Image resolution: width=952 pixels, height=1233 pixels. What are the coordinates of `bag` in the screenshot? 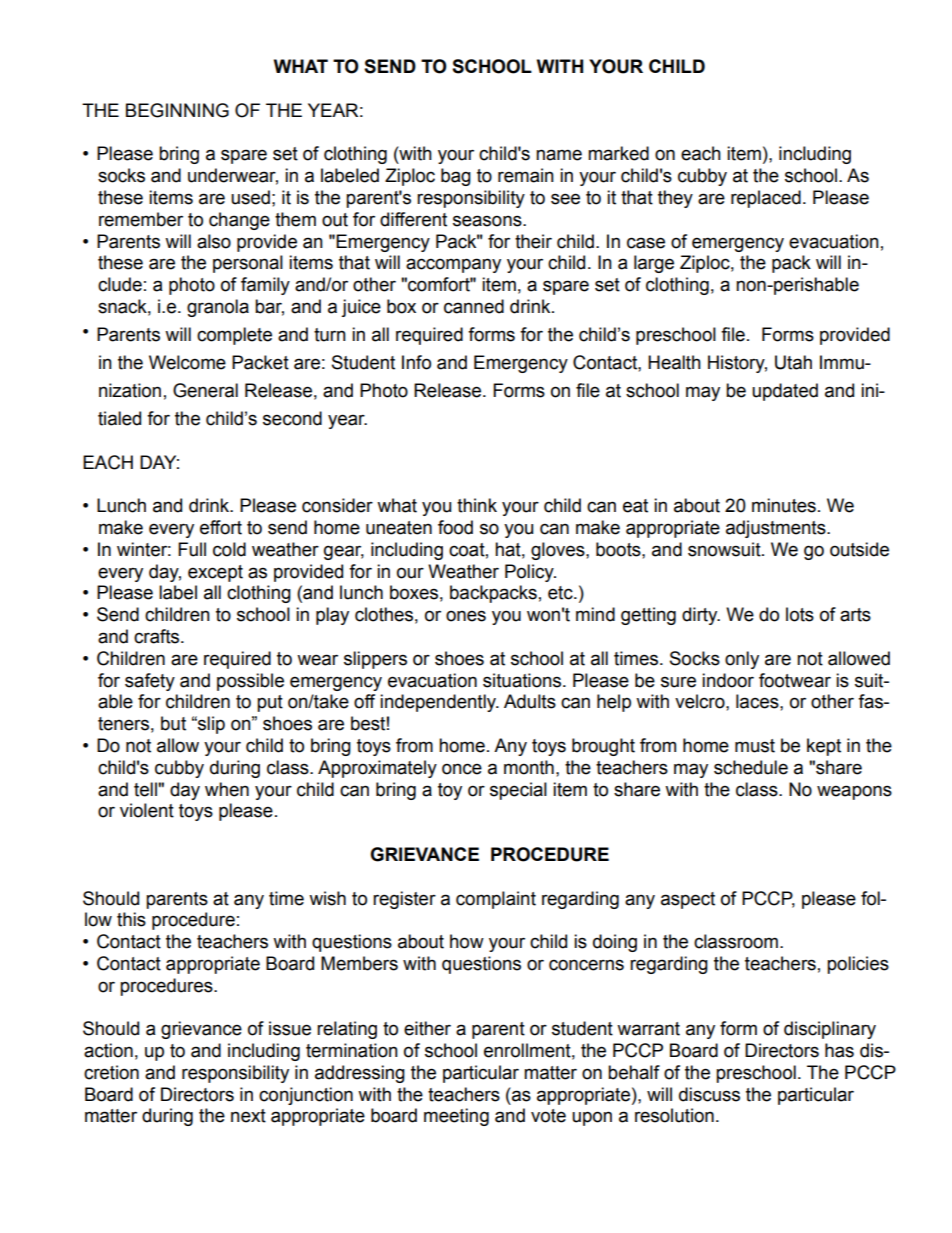 It's located at (456, 177).
